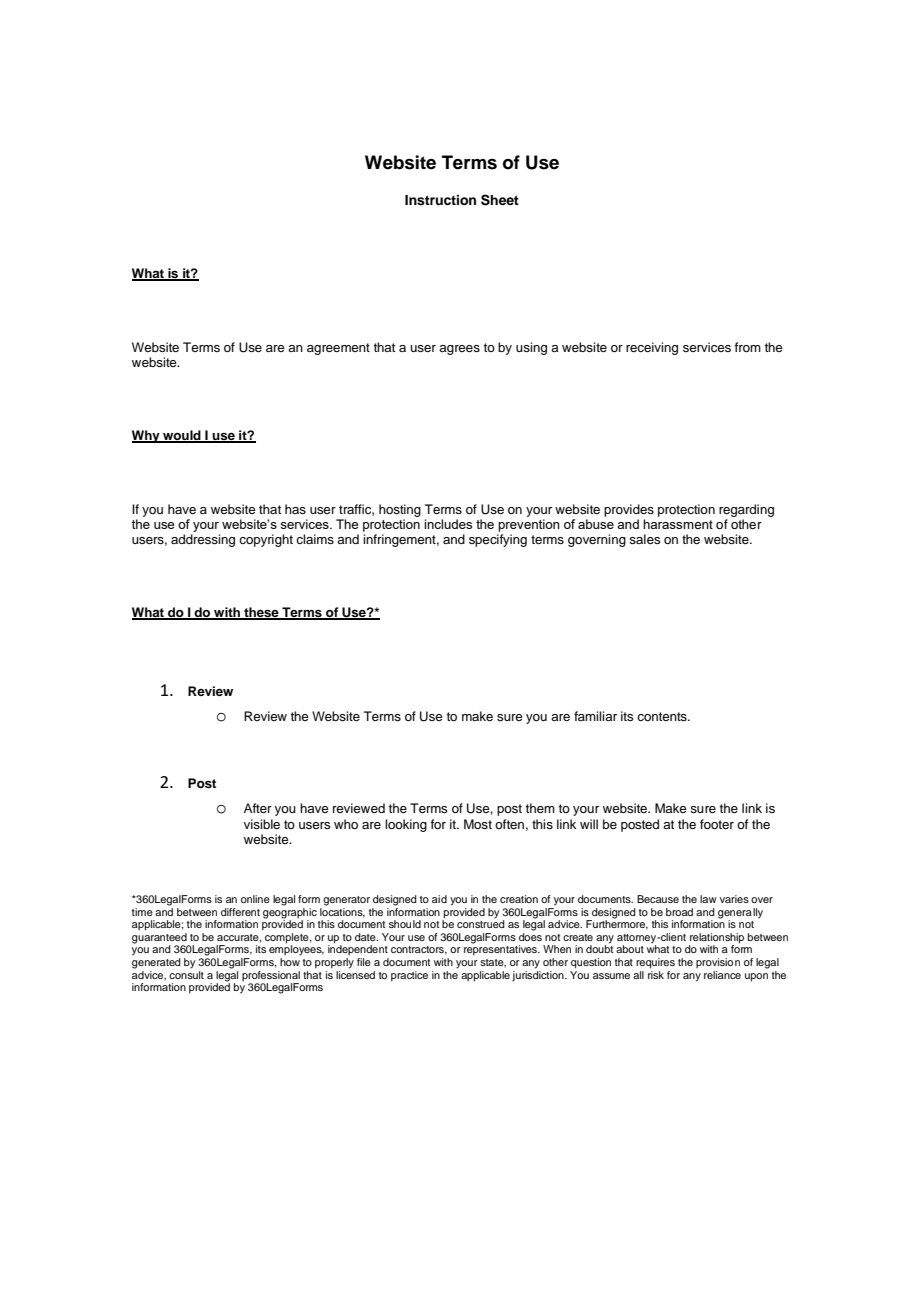  I want to click on consult, so click(186, 973).
